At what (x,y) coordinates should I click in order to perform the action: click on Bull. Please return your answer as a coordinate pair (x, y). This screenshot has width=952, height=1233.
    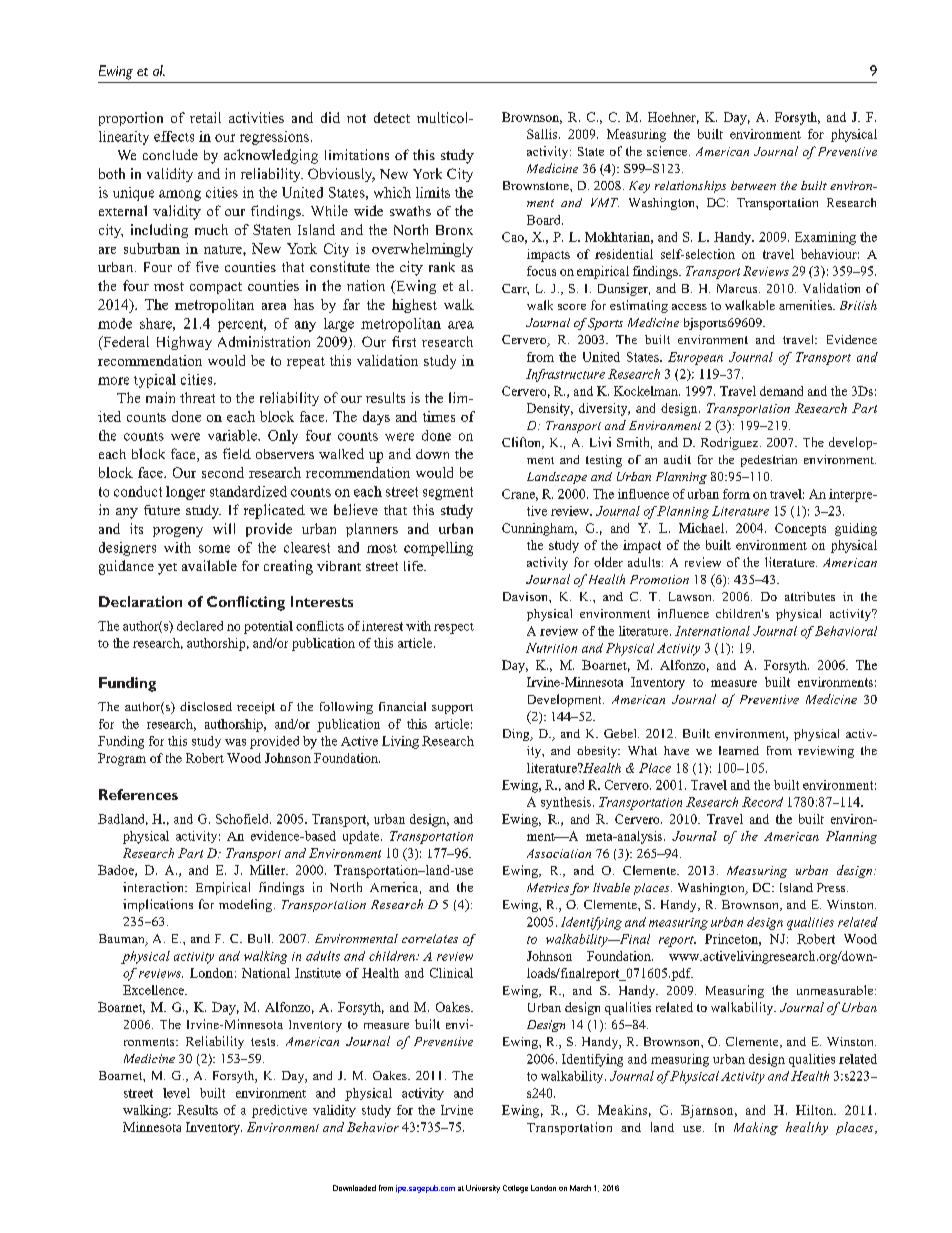
    Looking at the image, I should click on (260, 938).
